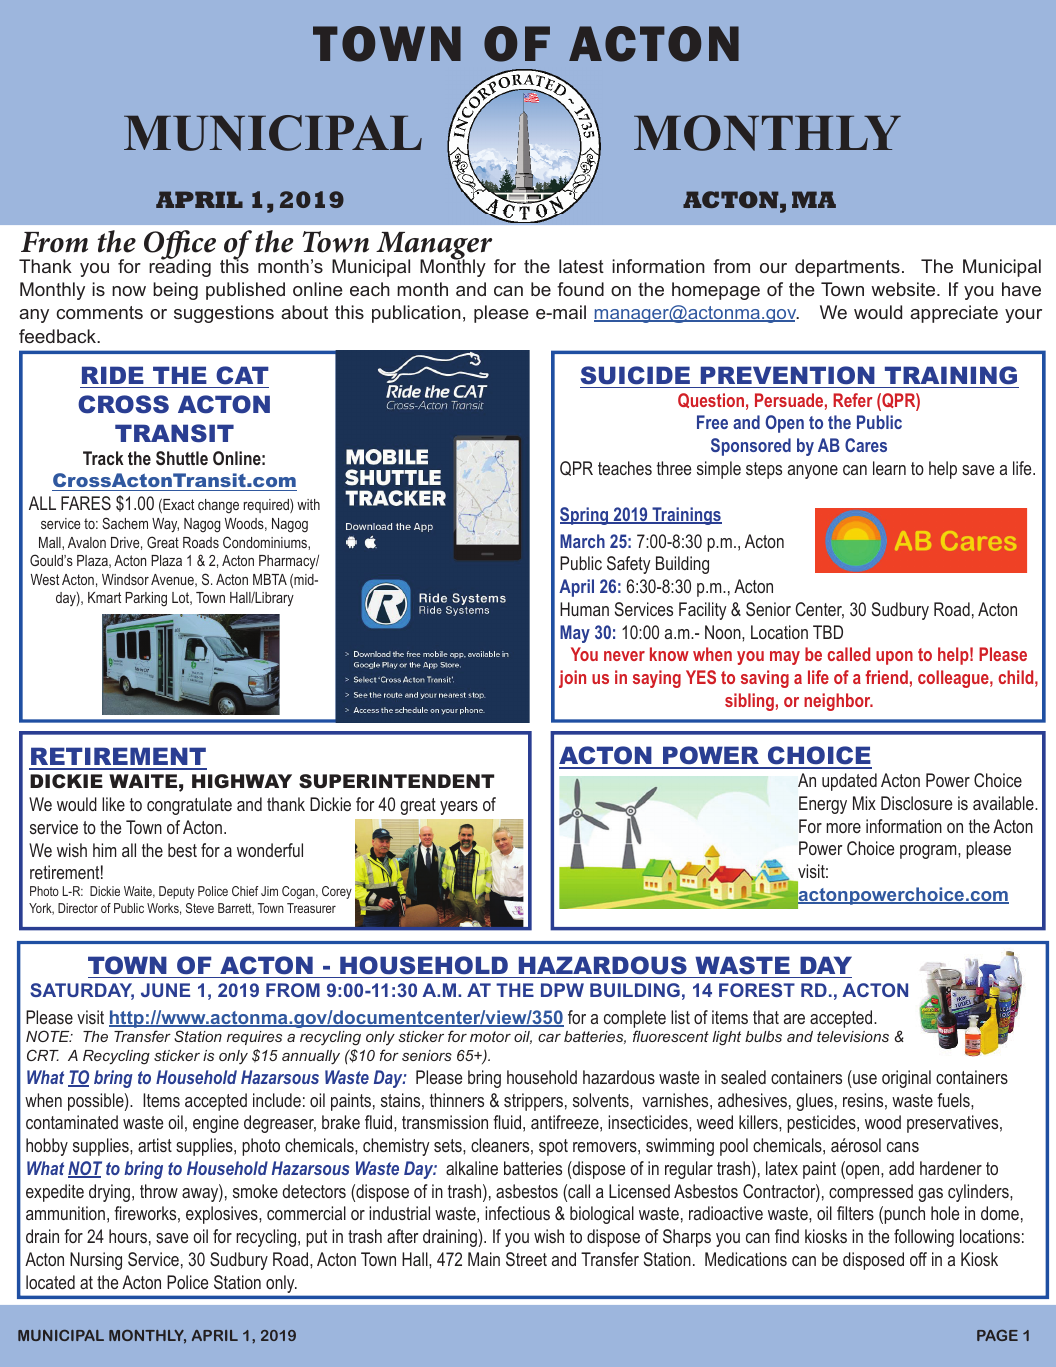 This page has width=1056, height=1367. I want to click on being, so click(175, 291).
